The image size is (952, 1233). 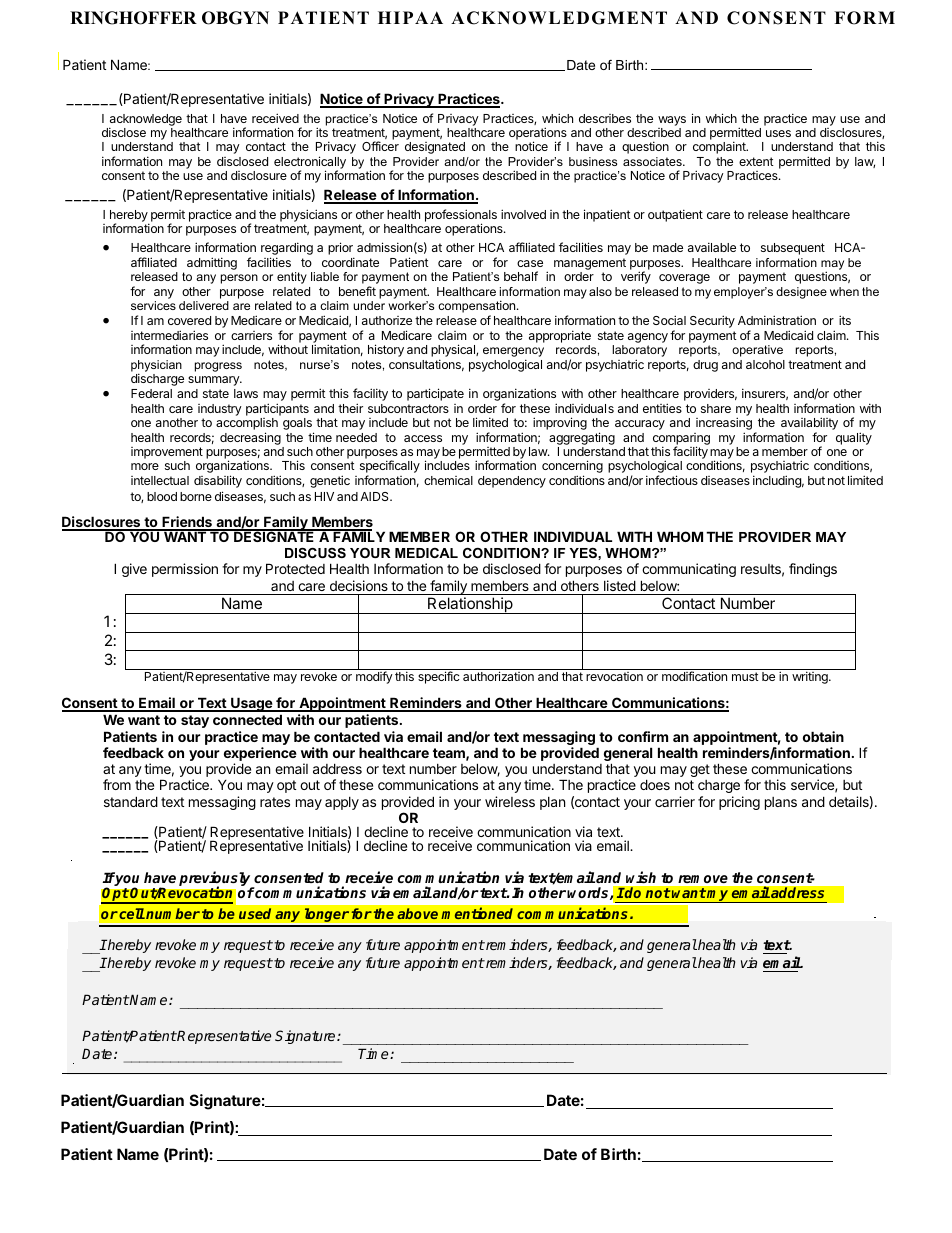 I want to click on authorization, so click(x=498, y=676).
